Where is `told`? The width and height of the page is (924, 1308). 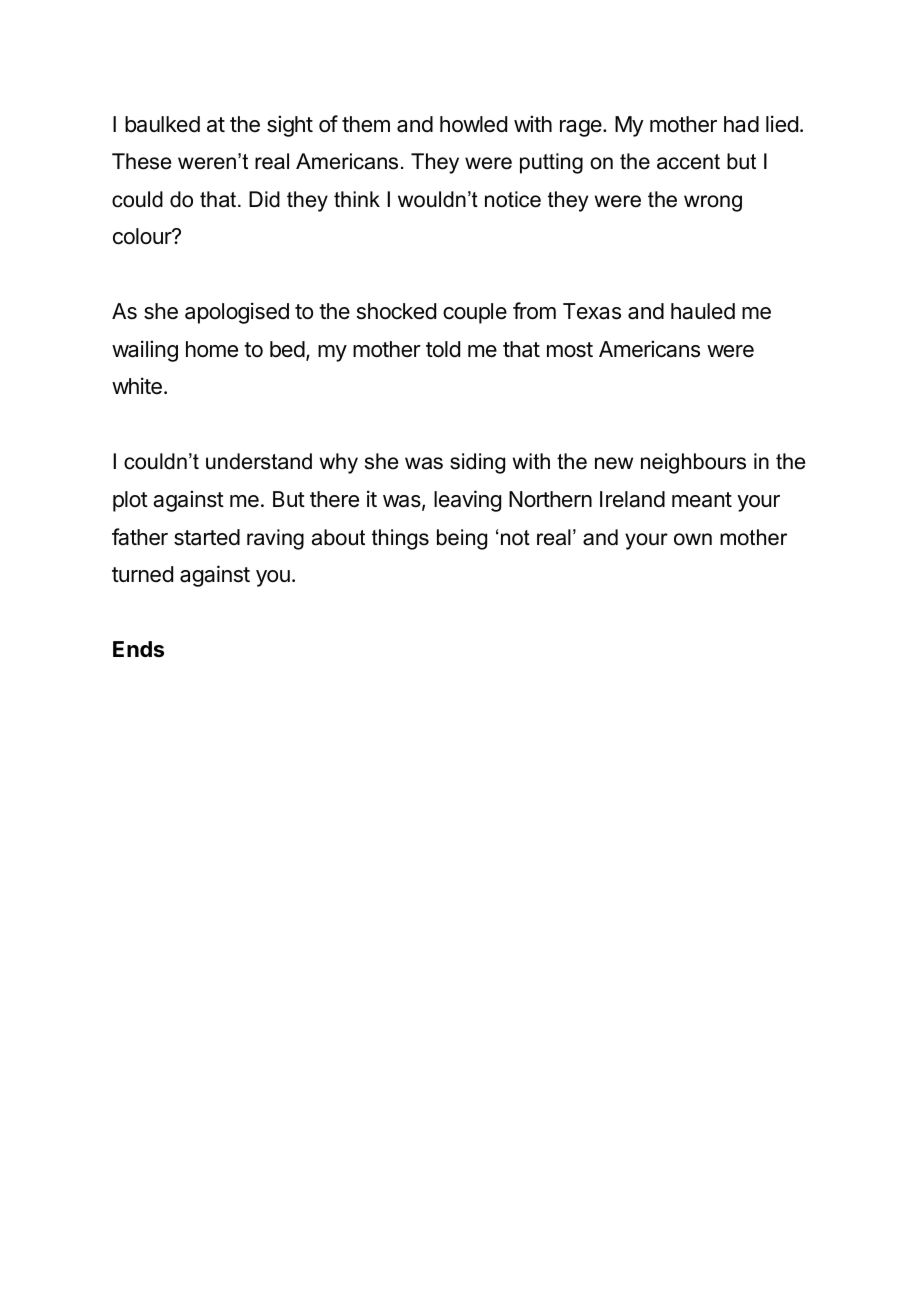 told is located at coordinates (443, 349).
